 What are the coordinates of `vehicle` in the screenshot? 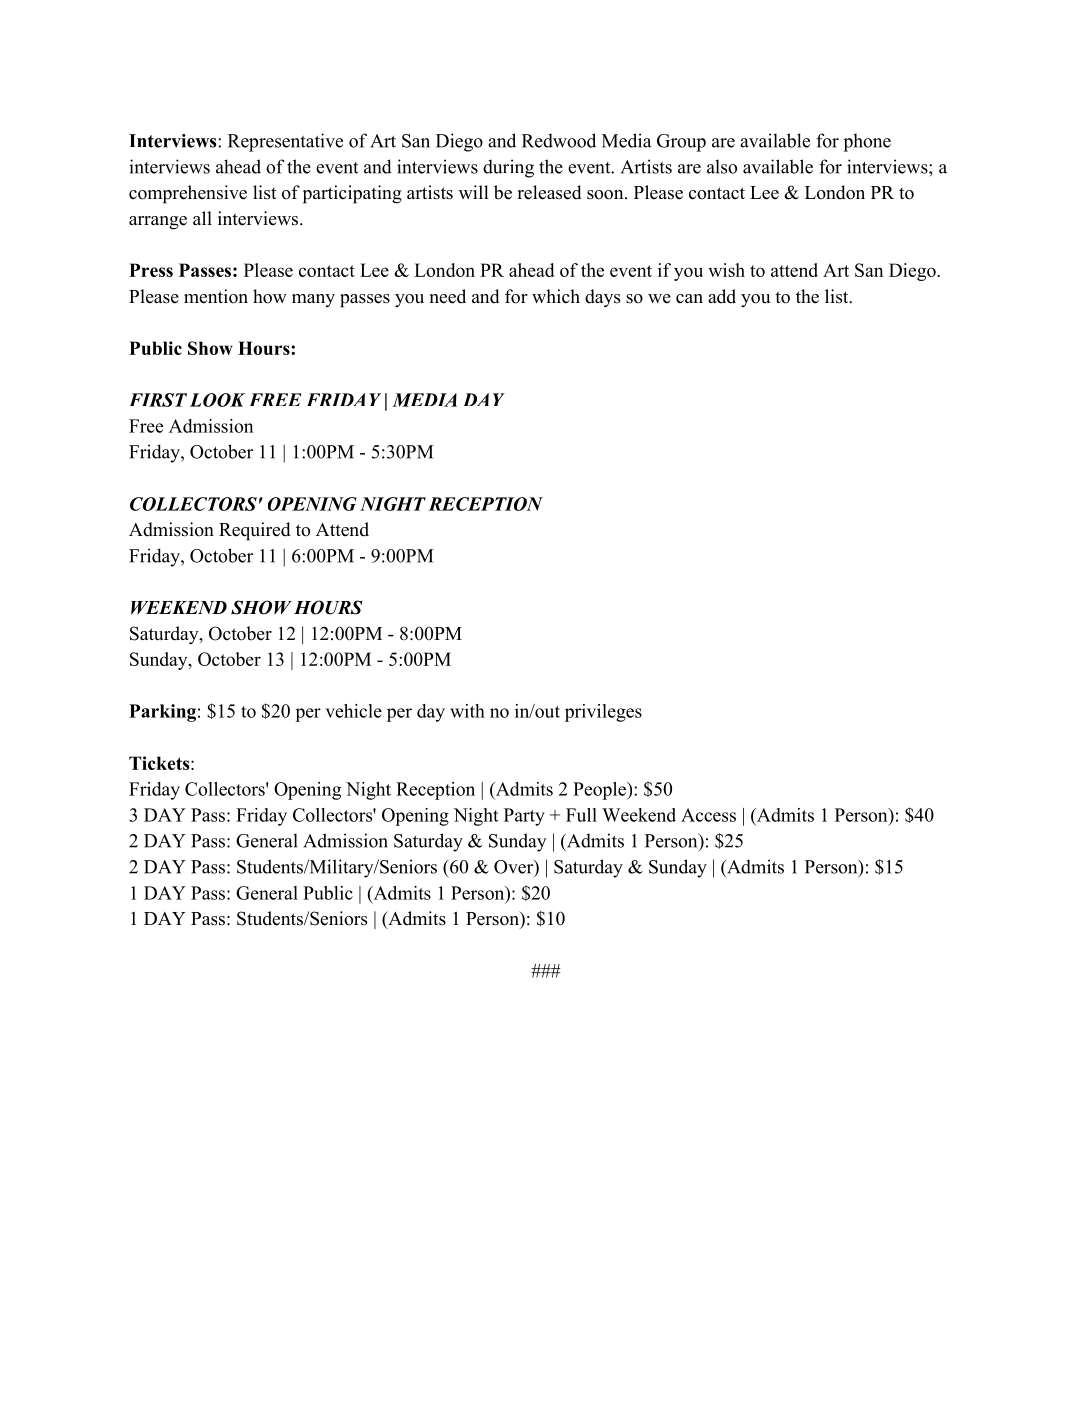 It's located at (354, 711).
